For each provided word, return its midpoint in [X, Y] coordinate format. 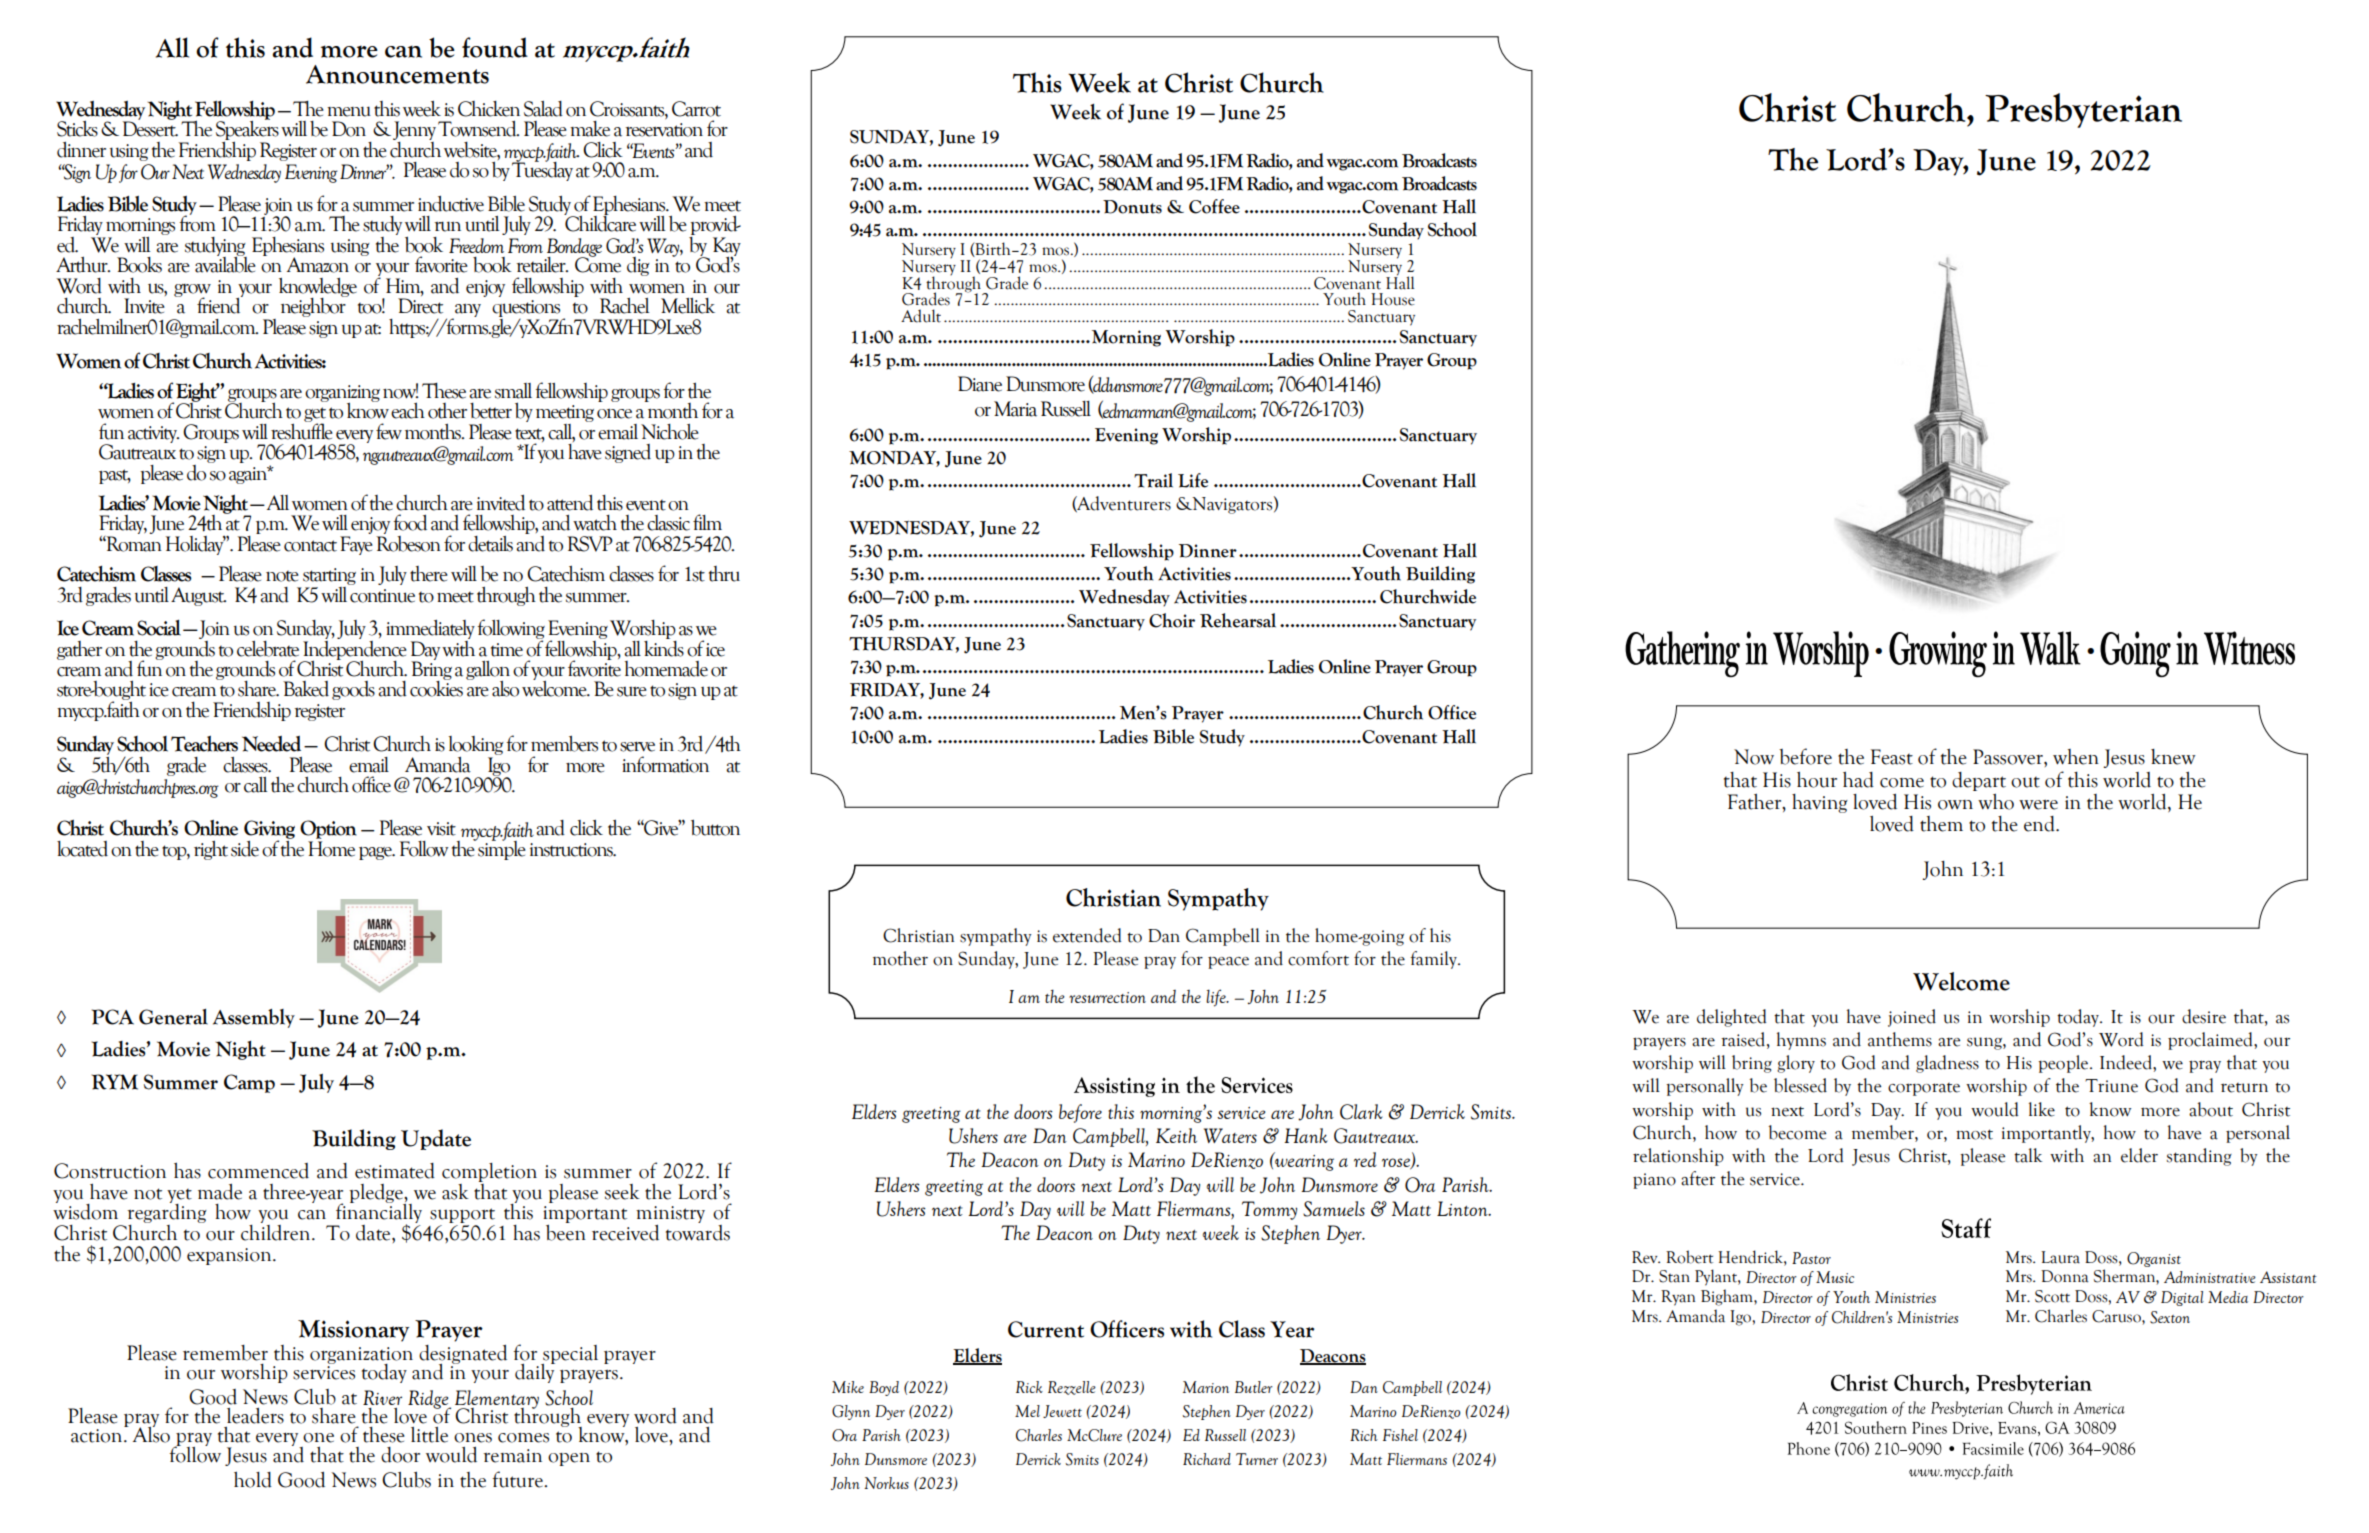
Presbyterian [2083, 110]
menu [349, 111]
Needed [271, 744]
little [429, 1435]
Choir [1172, 620]
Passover [2009, 757]
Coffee [1214, 206]
